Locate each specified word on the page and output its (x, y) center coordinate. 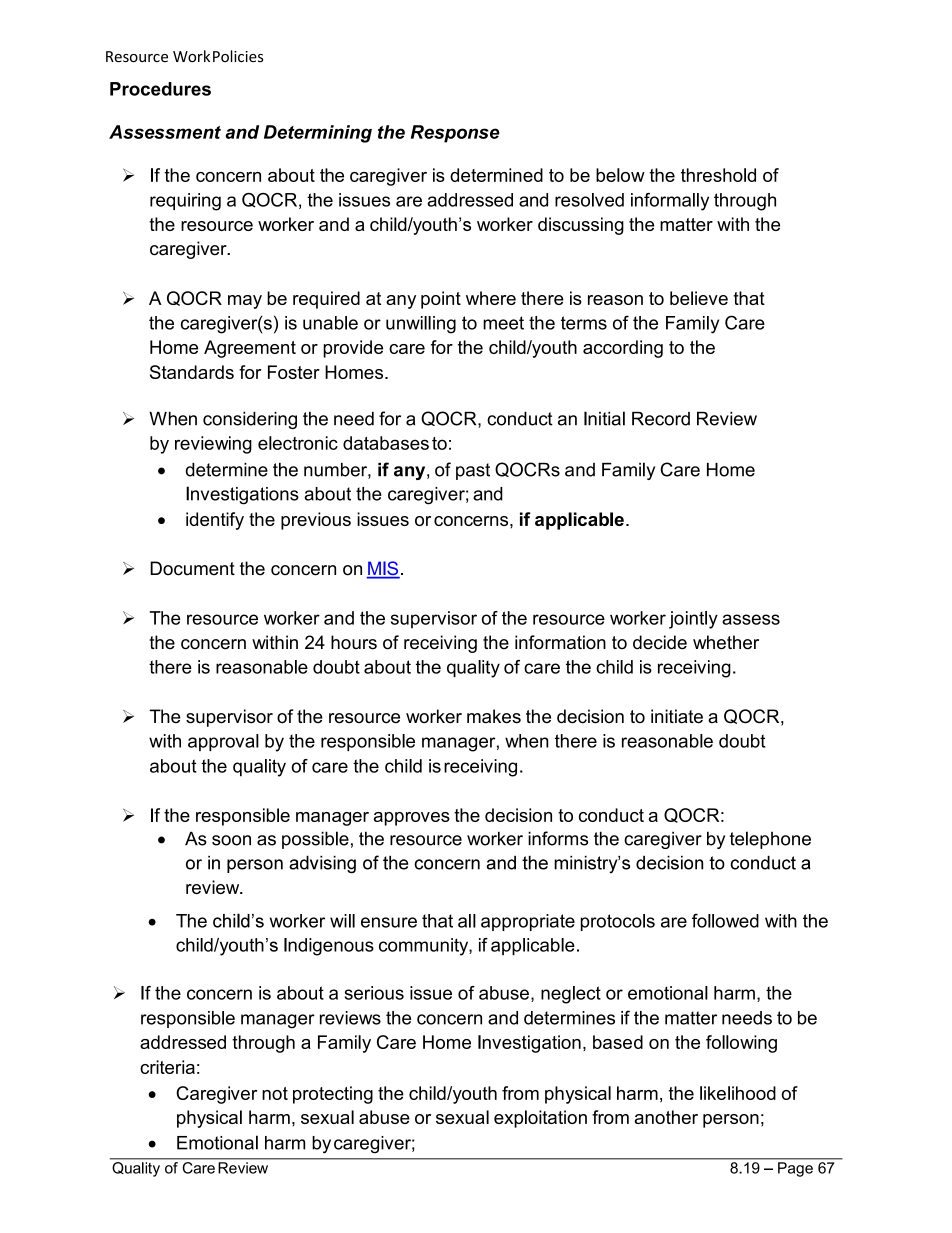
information (560, 642)
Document (192, 568)
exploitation (540, 1119)
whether (726, 642)
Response (455, 134)
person (731, 1121)
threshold (718, 175)
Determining (318, 134)
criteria (167, 1067)
